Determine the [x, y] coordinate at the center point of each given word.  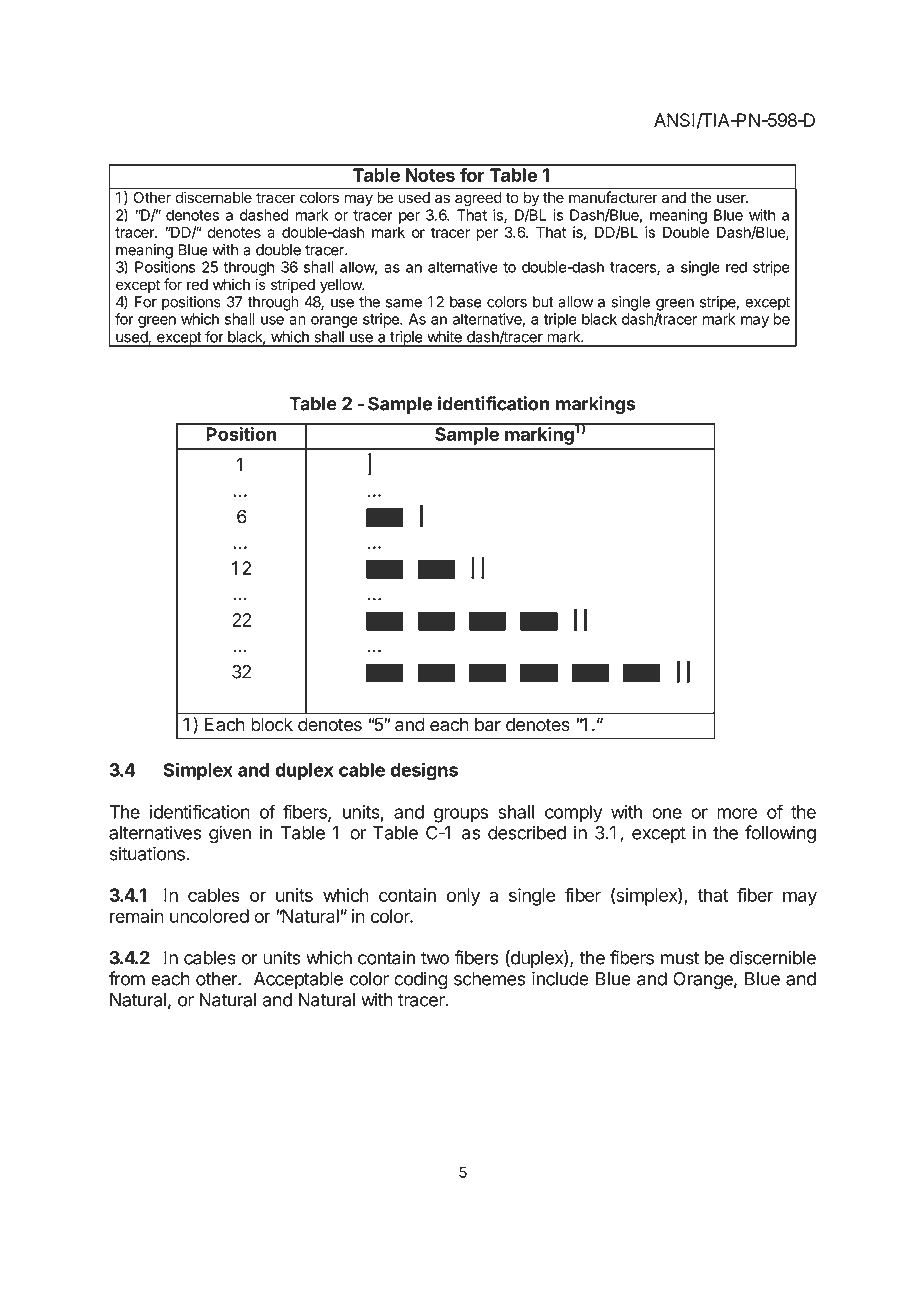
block [272, 724]
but [543, 302]
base [466, 302]
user [732, 199]
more [737, 813]
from [127, 978]
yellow [342, 286]
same [404, 303]
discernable [214, 197]
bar [488, 724]
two [435, 958]
